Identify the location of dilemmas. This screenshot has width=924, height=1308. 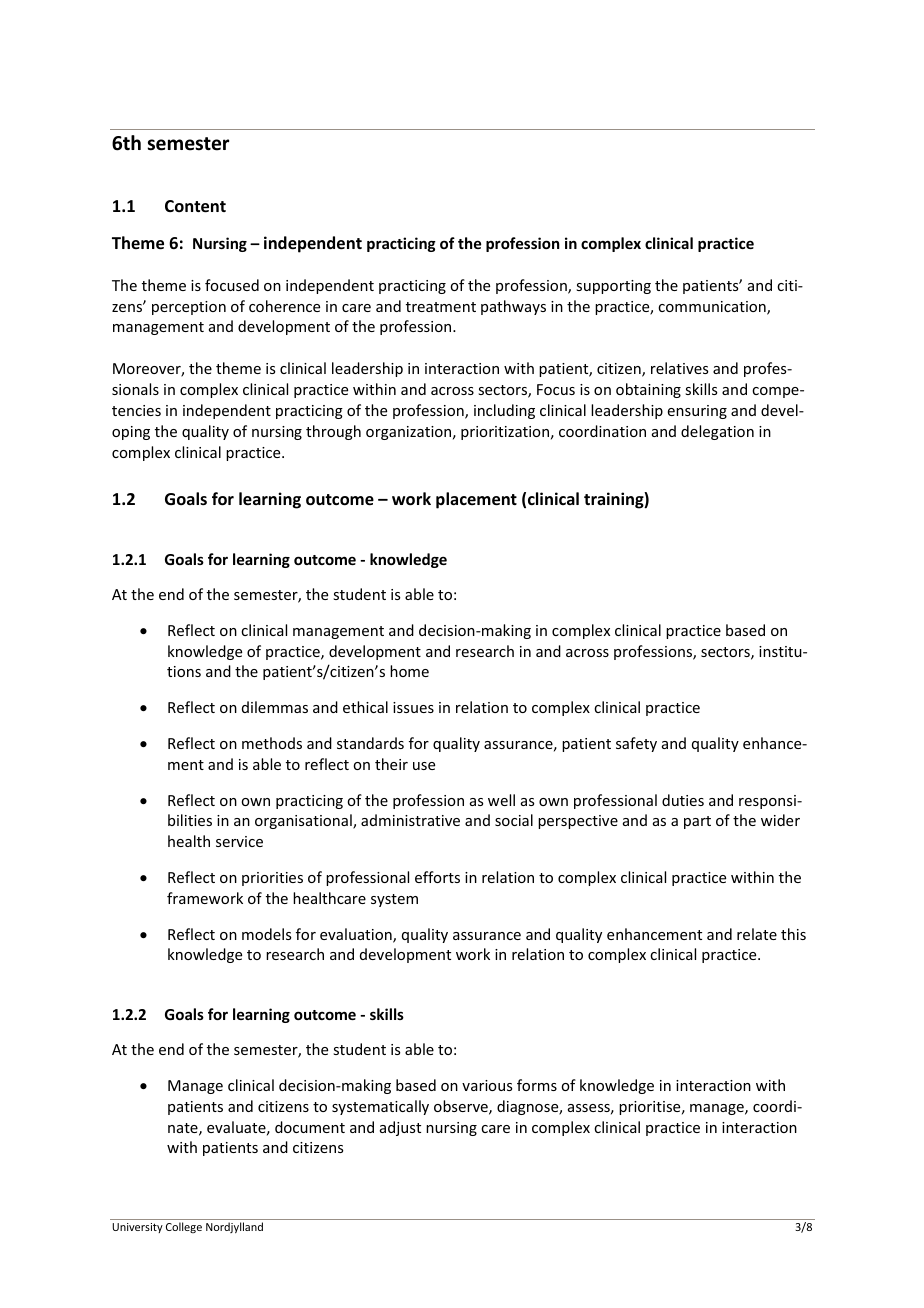
(275, 707).
